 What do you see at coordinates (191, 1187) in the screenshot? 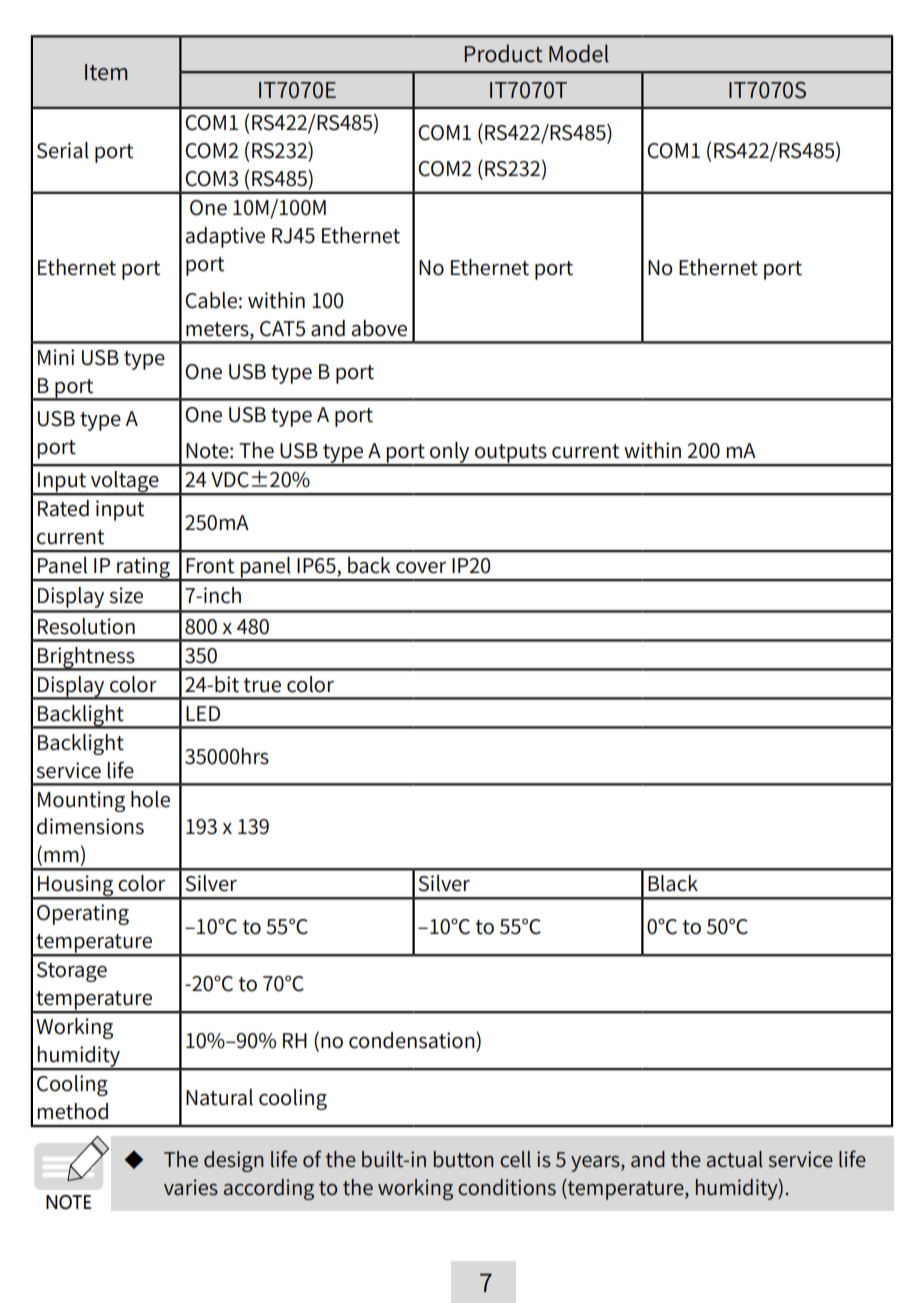
I see `varies` at bounding box center [191, 1187].
